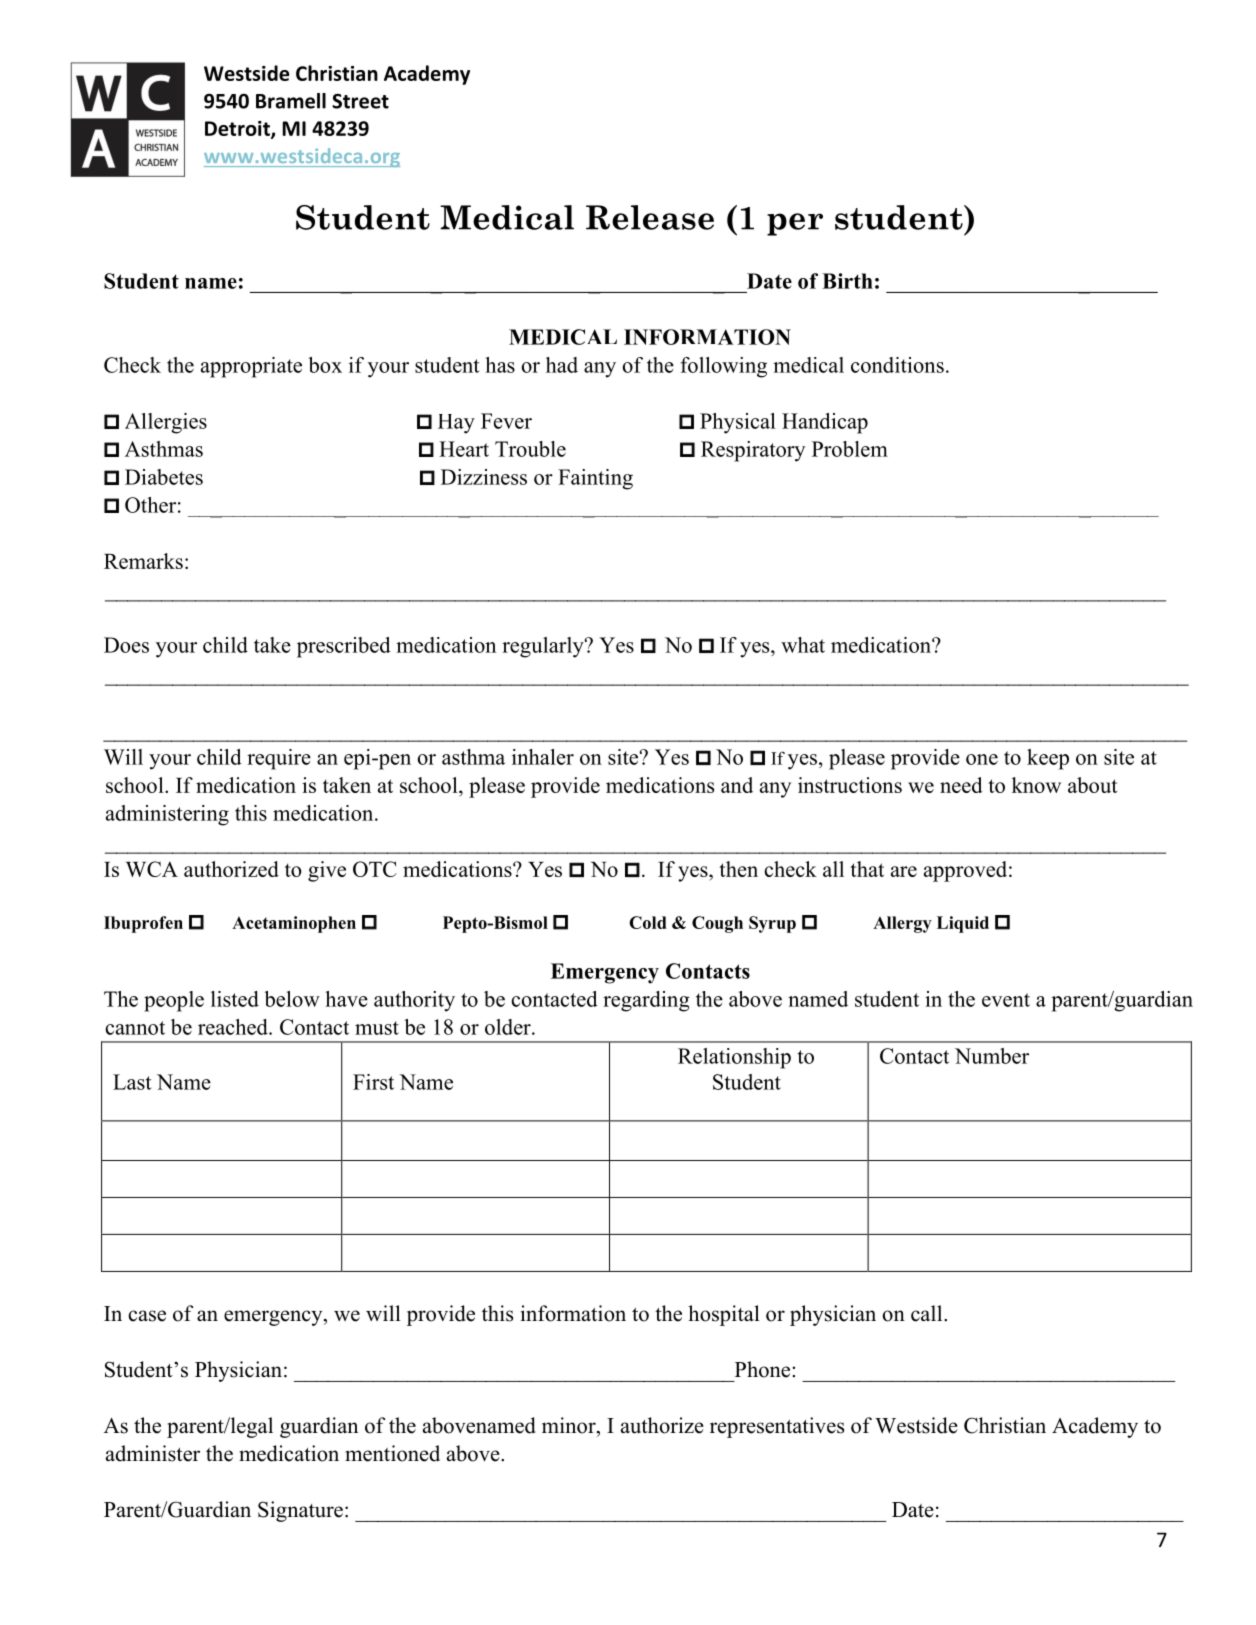 The width and height of the document is (1256, 1625). What do you see at coordinates (279, 759) in the document?
I see `require` at bounding box center [279, 759].
